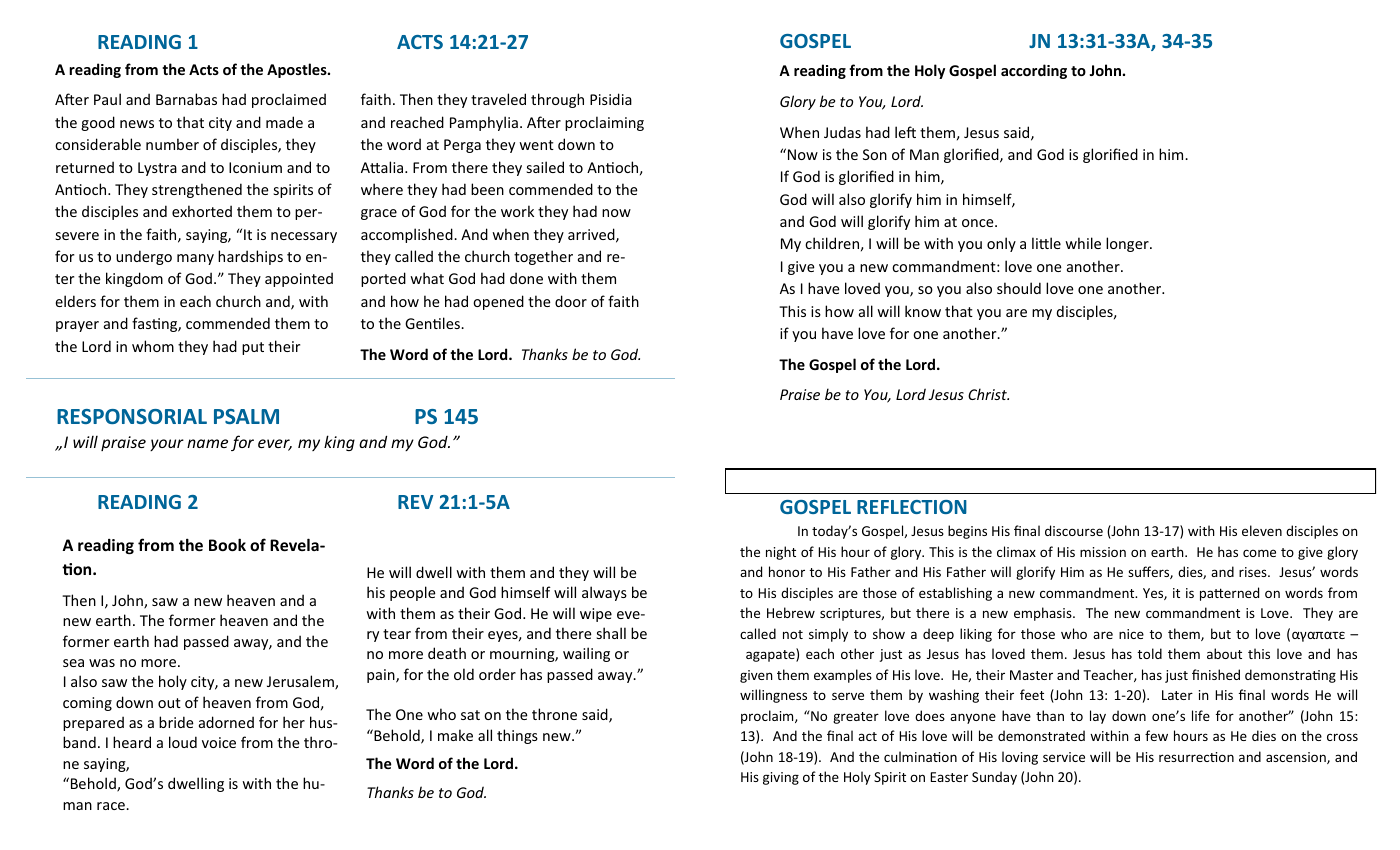  I want to click on according, so click(1034, 71).
